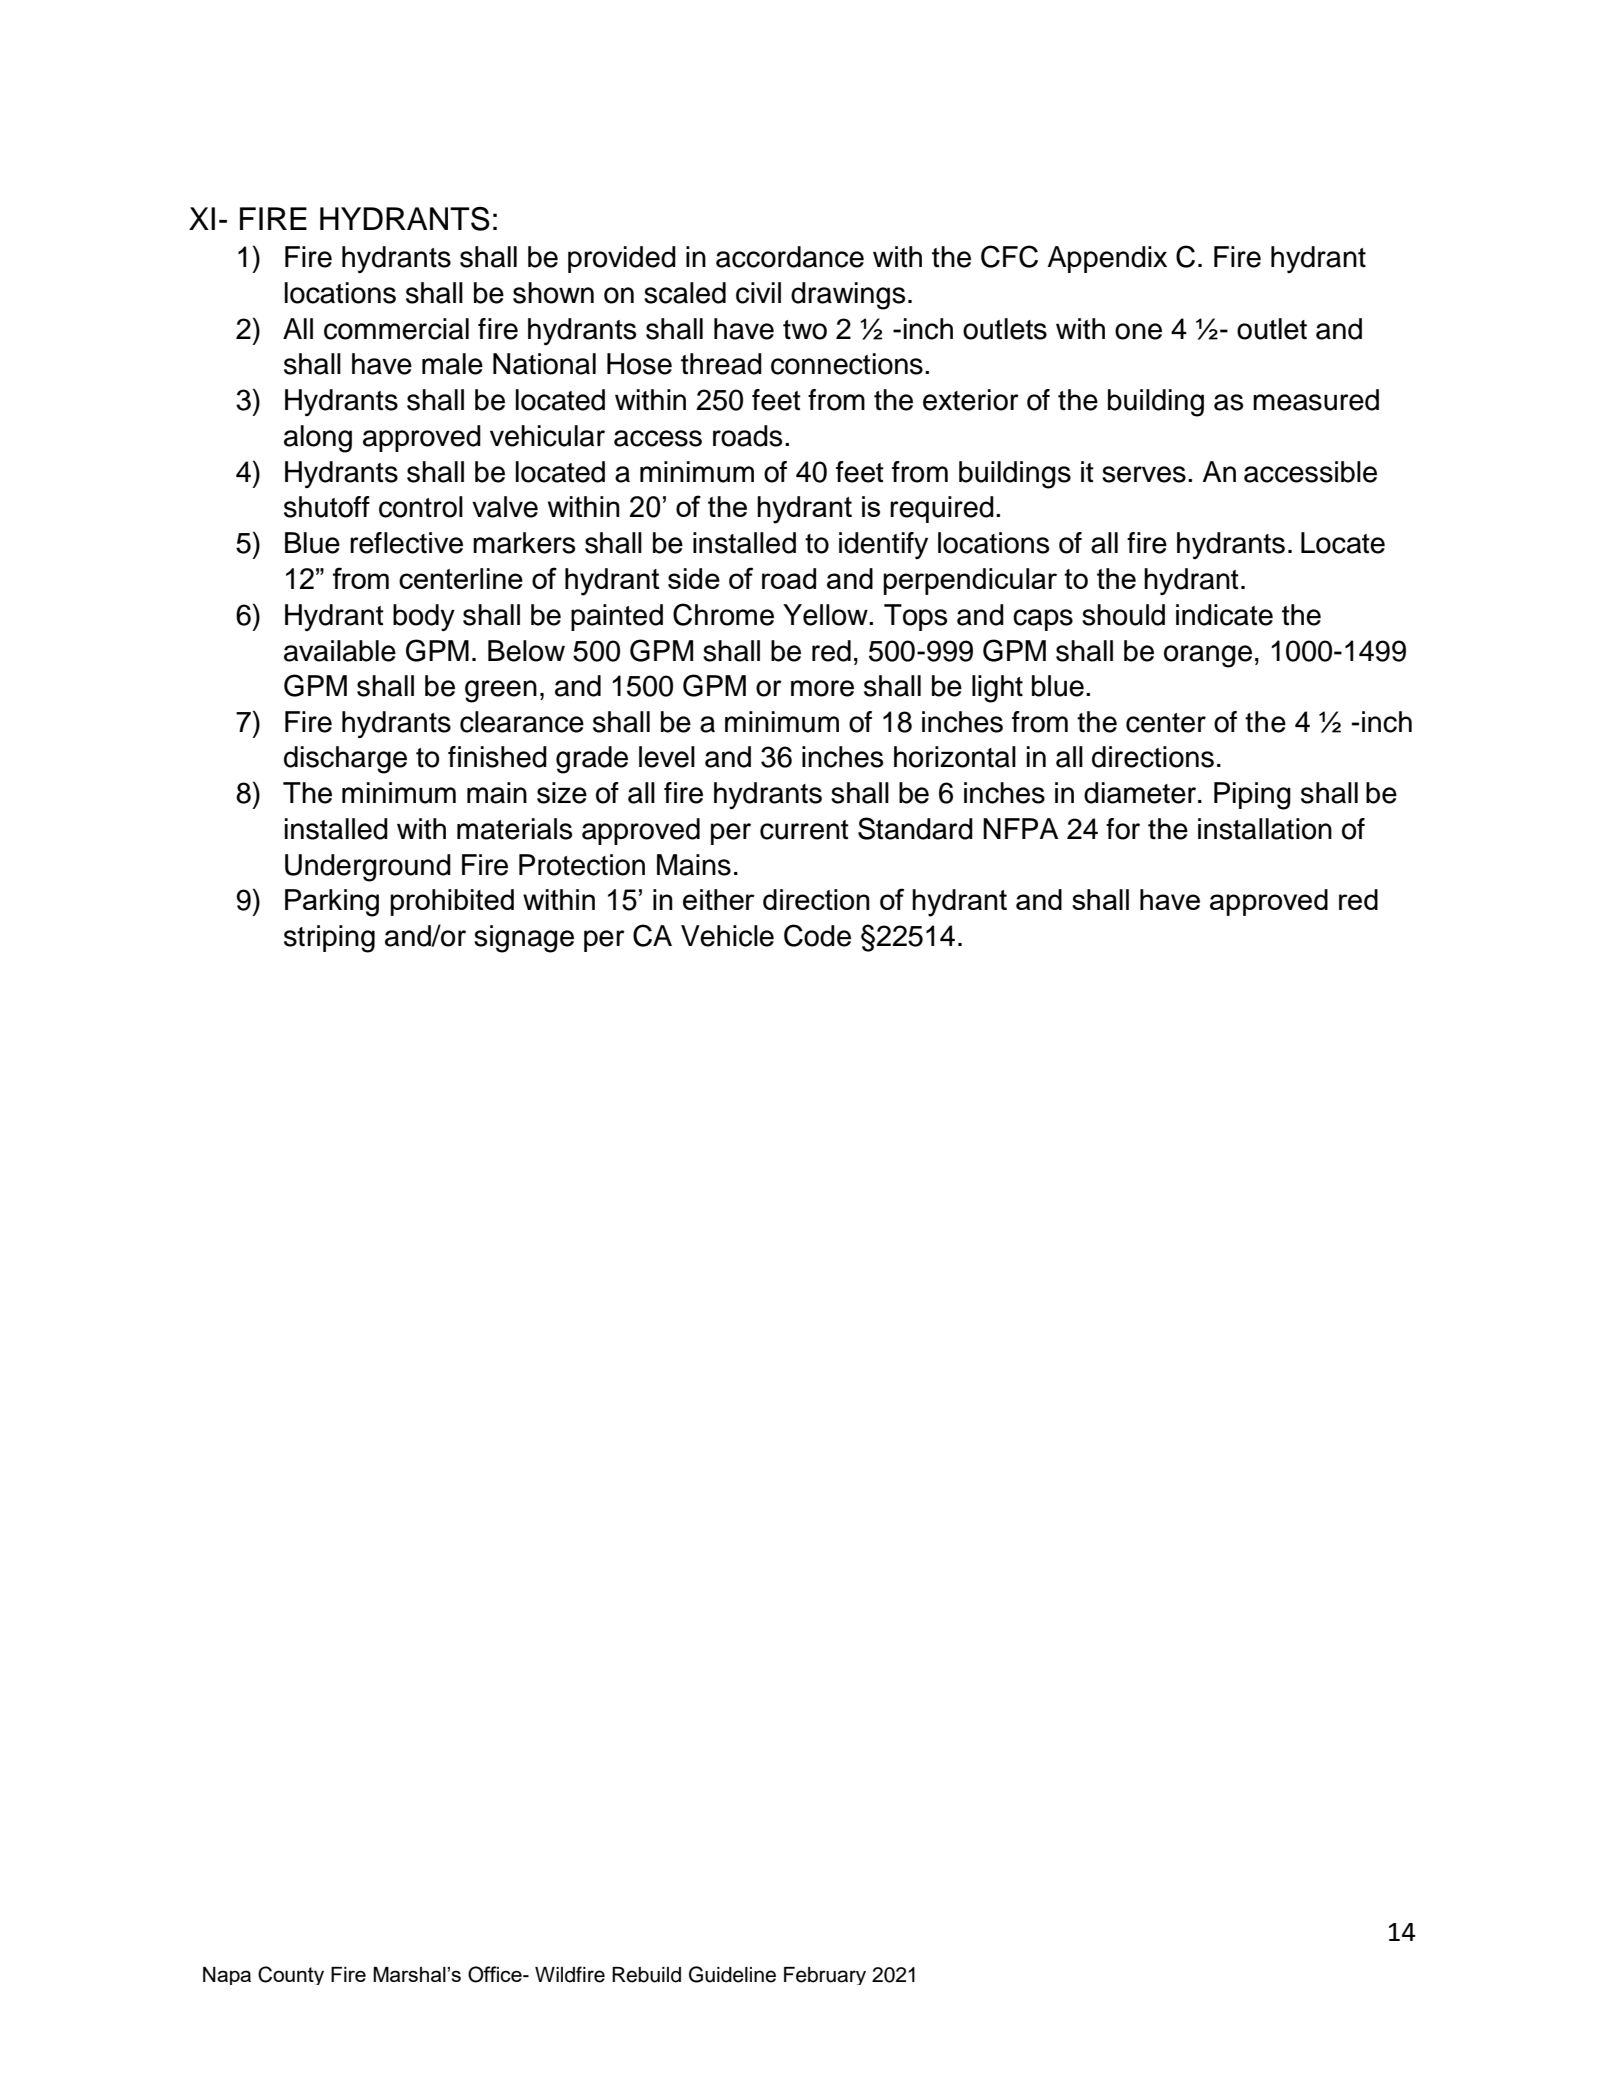 The height and width of the screenshot is (2076, 1604). I want to click on for, so click(1123, 829).
